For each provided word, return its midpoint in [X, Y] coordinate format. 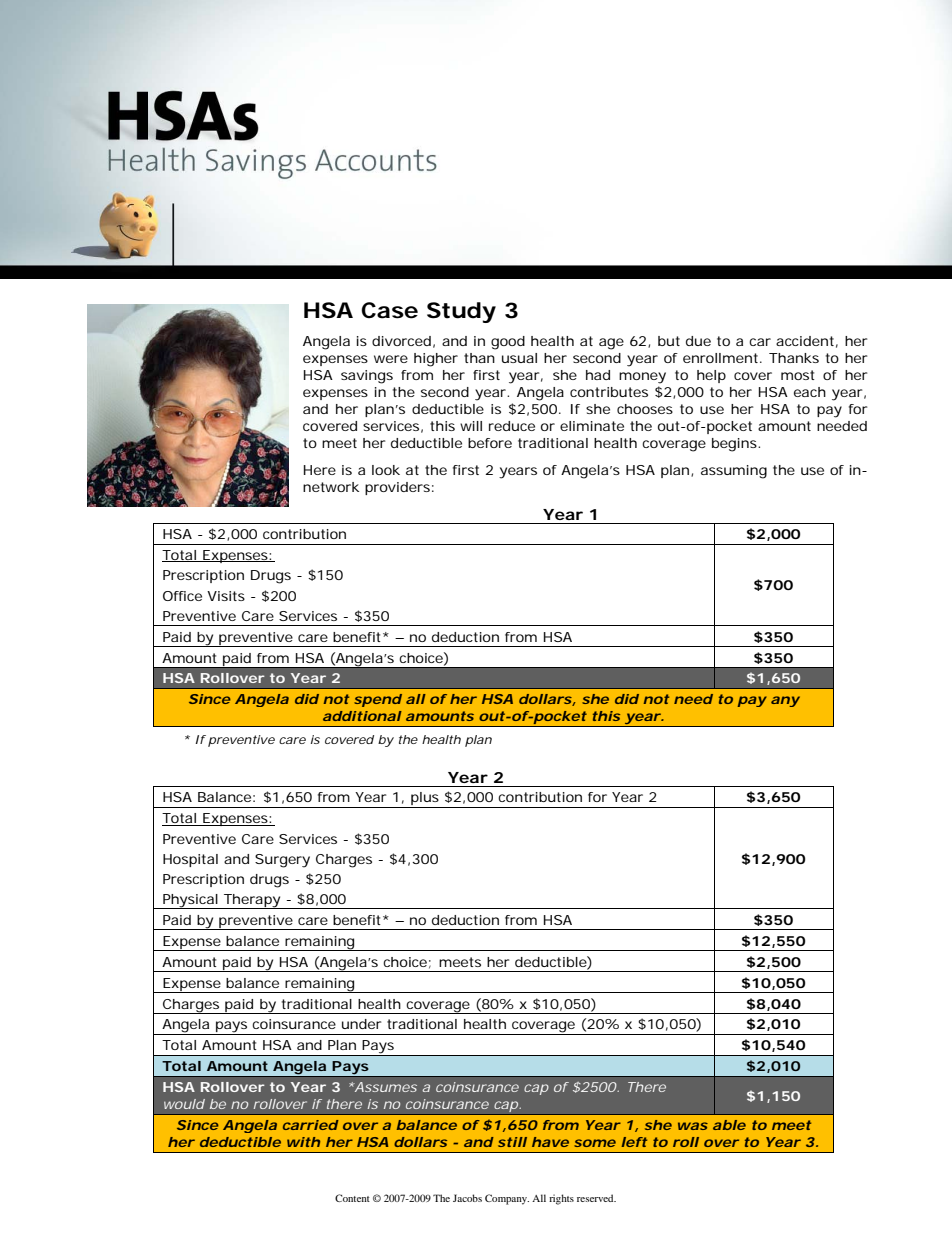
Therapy [252, 901]
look [386, 470]
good [508, 343]
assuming [734, 472]
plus [425, 800]
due [698, 341]
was [693, 1126]
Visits [226, 596]
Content [352, 1198]
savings [367, 377]
